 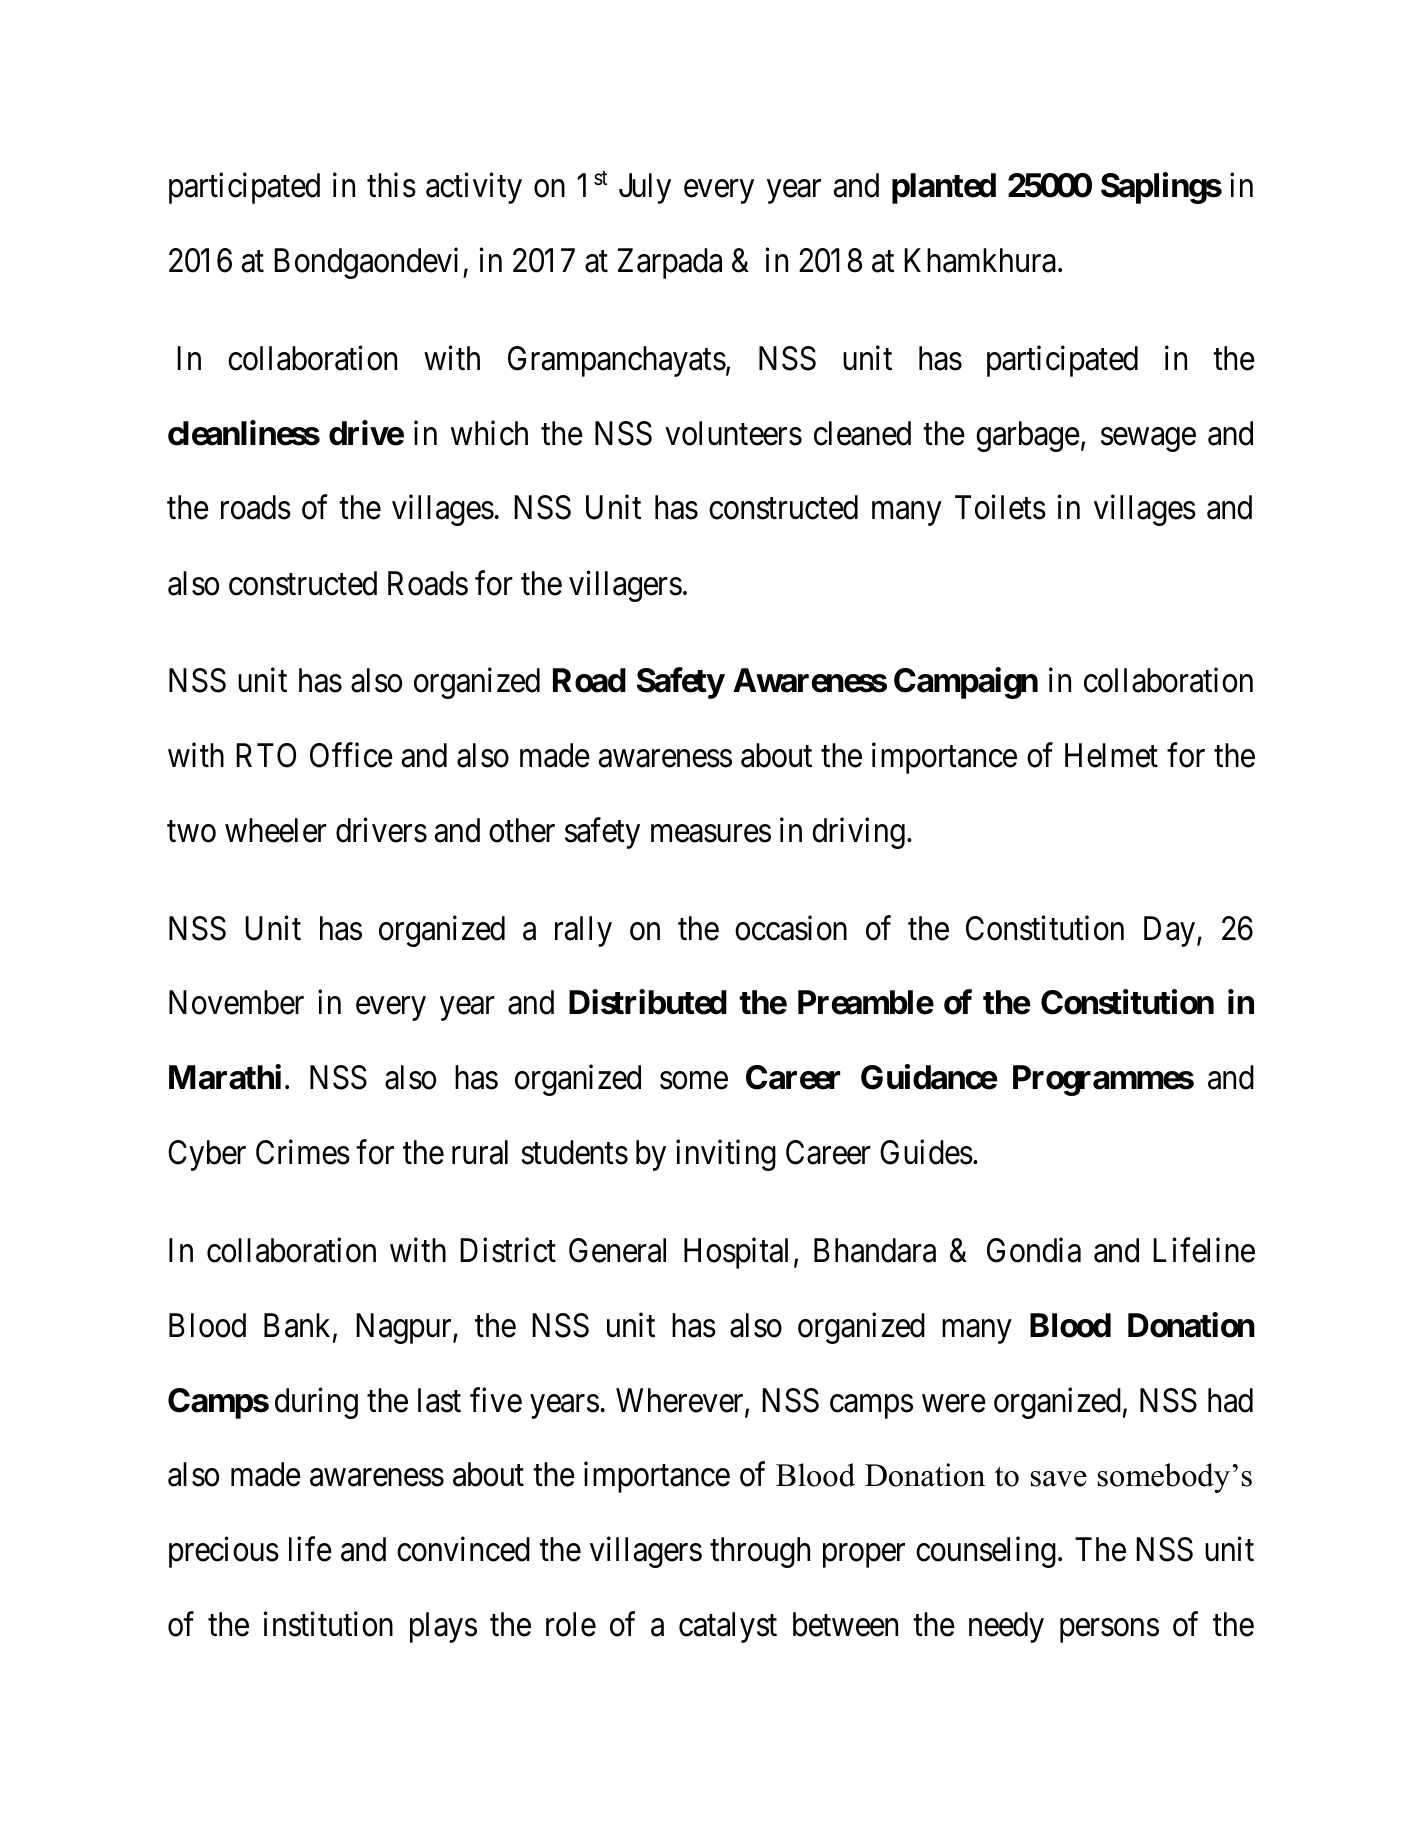 I want to click on Office, so click(x=351, y=755).
